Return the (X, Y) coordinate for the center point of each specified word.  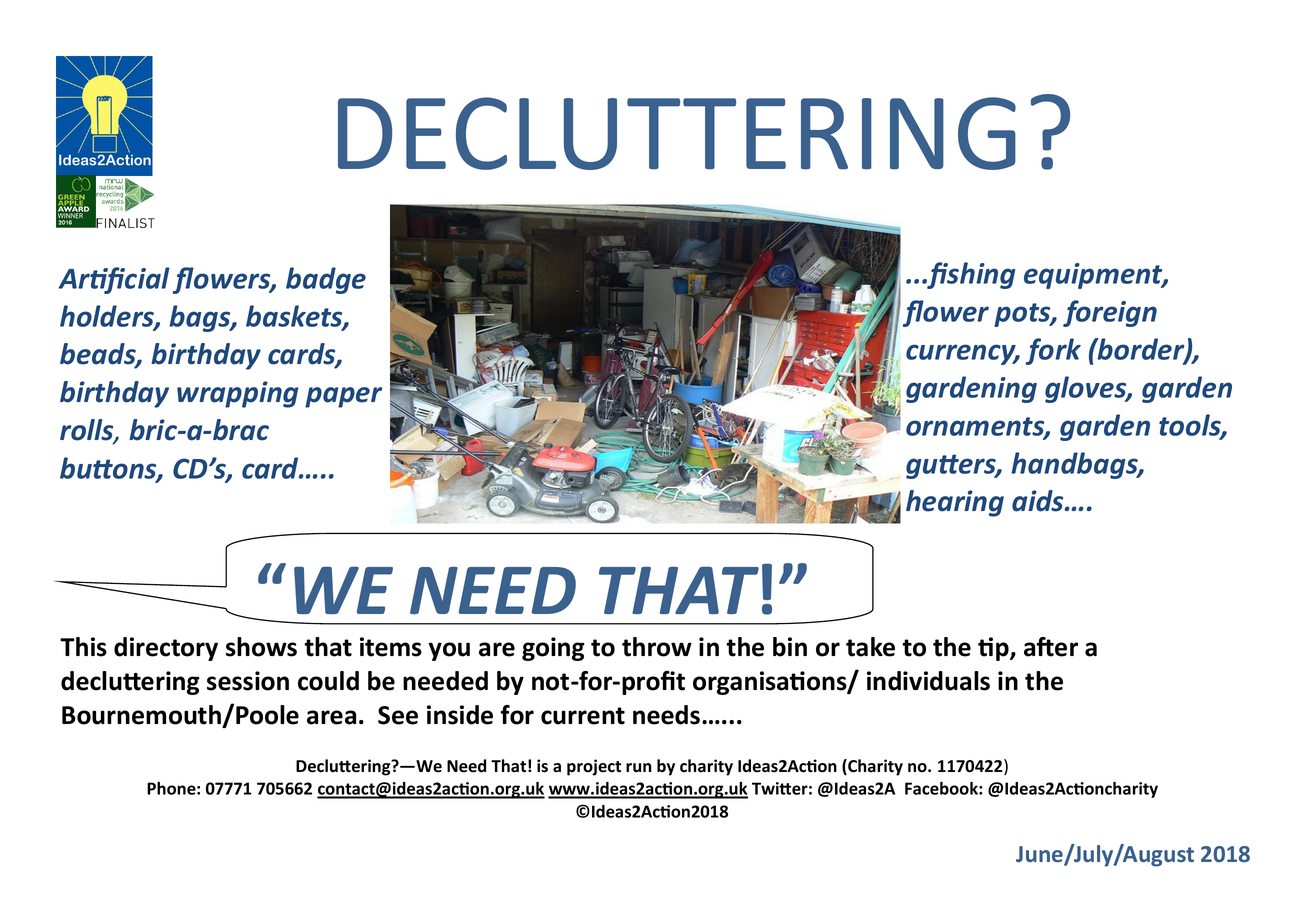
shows (261, 647)
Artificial (114, 280)
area (331, 717)
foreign (1110, 313)
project (594, 767)
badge (326, 280)
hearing (955, 503)
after (1051, 647)
